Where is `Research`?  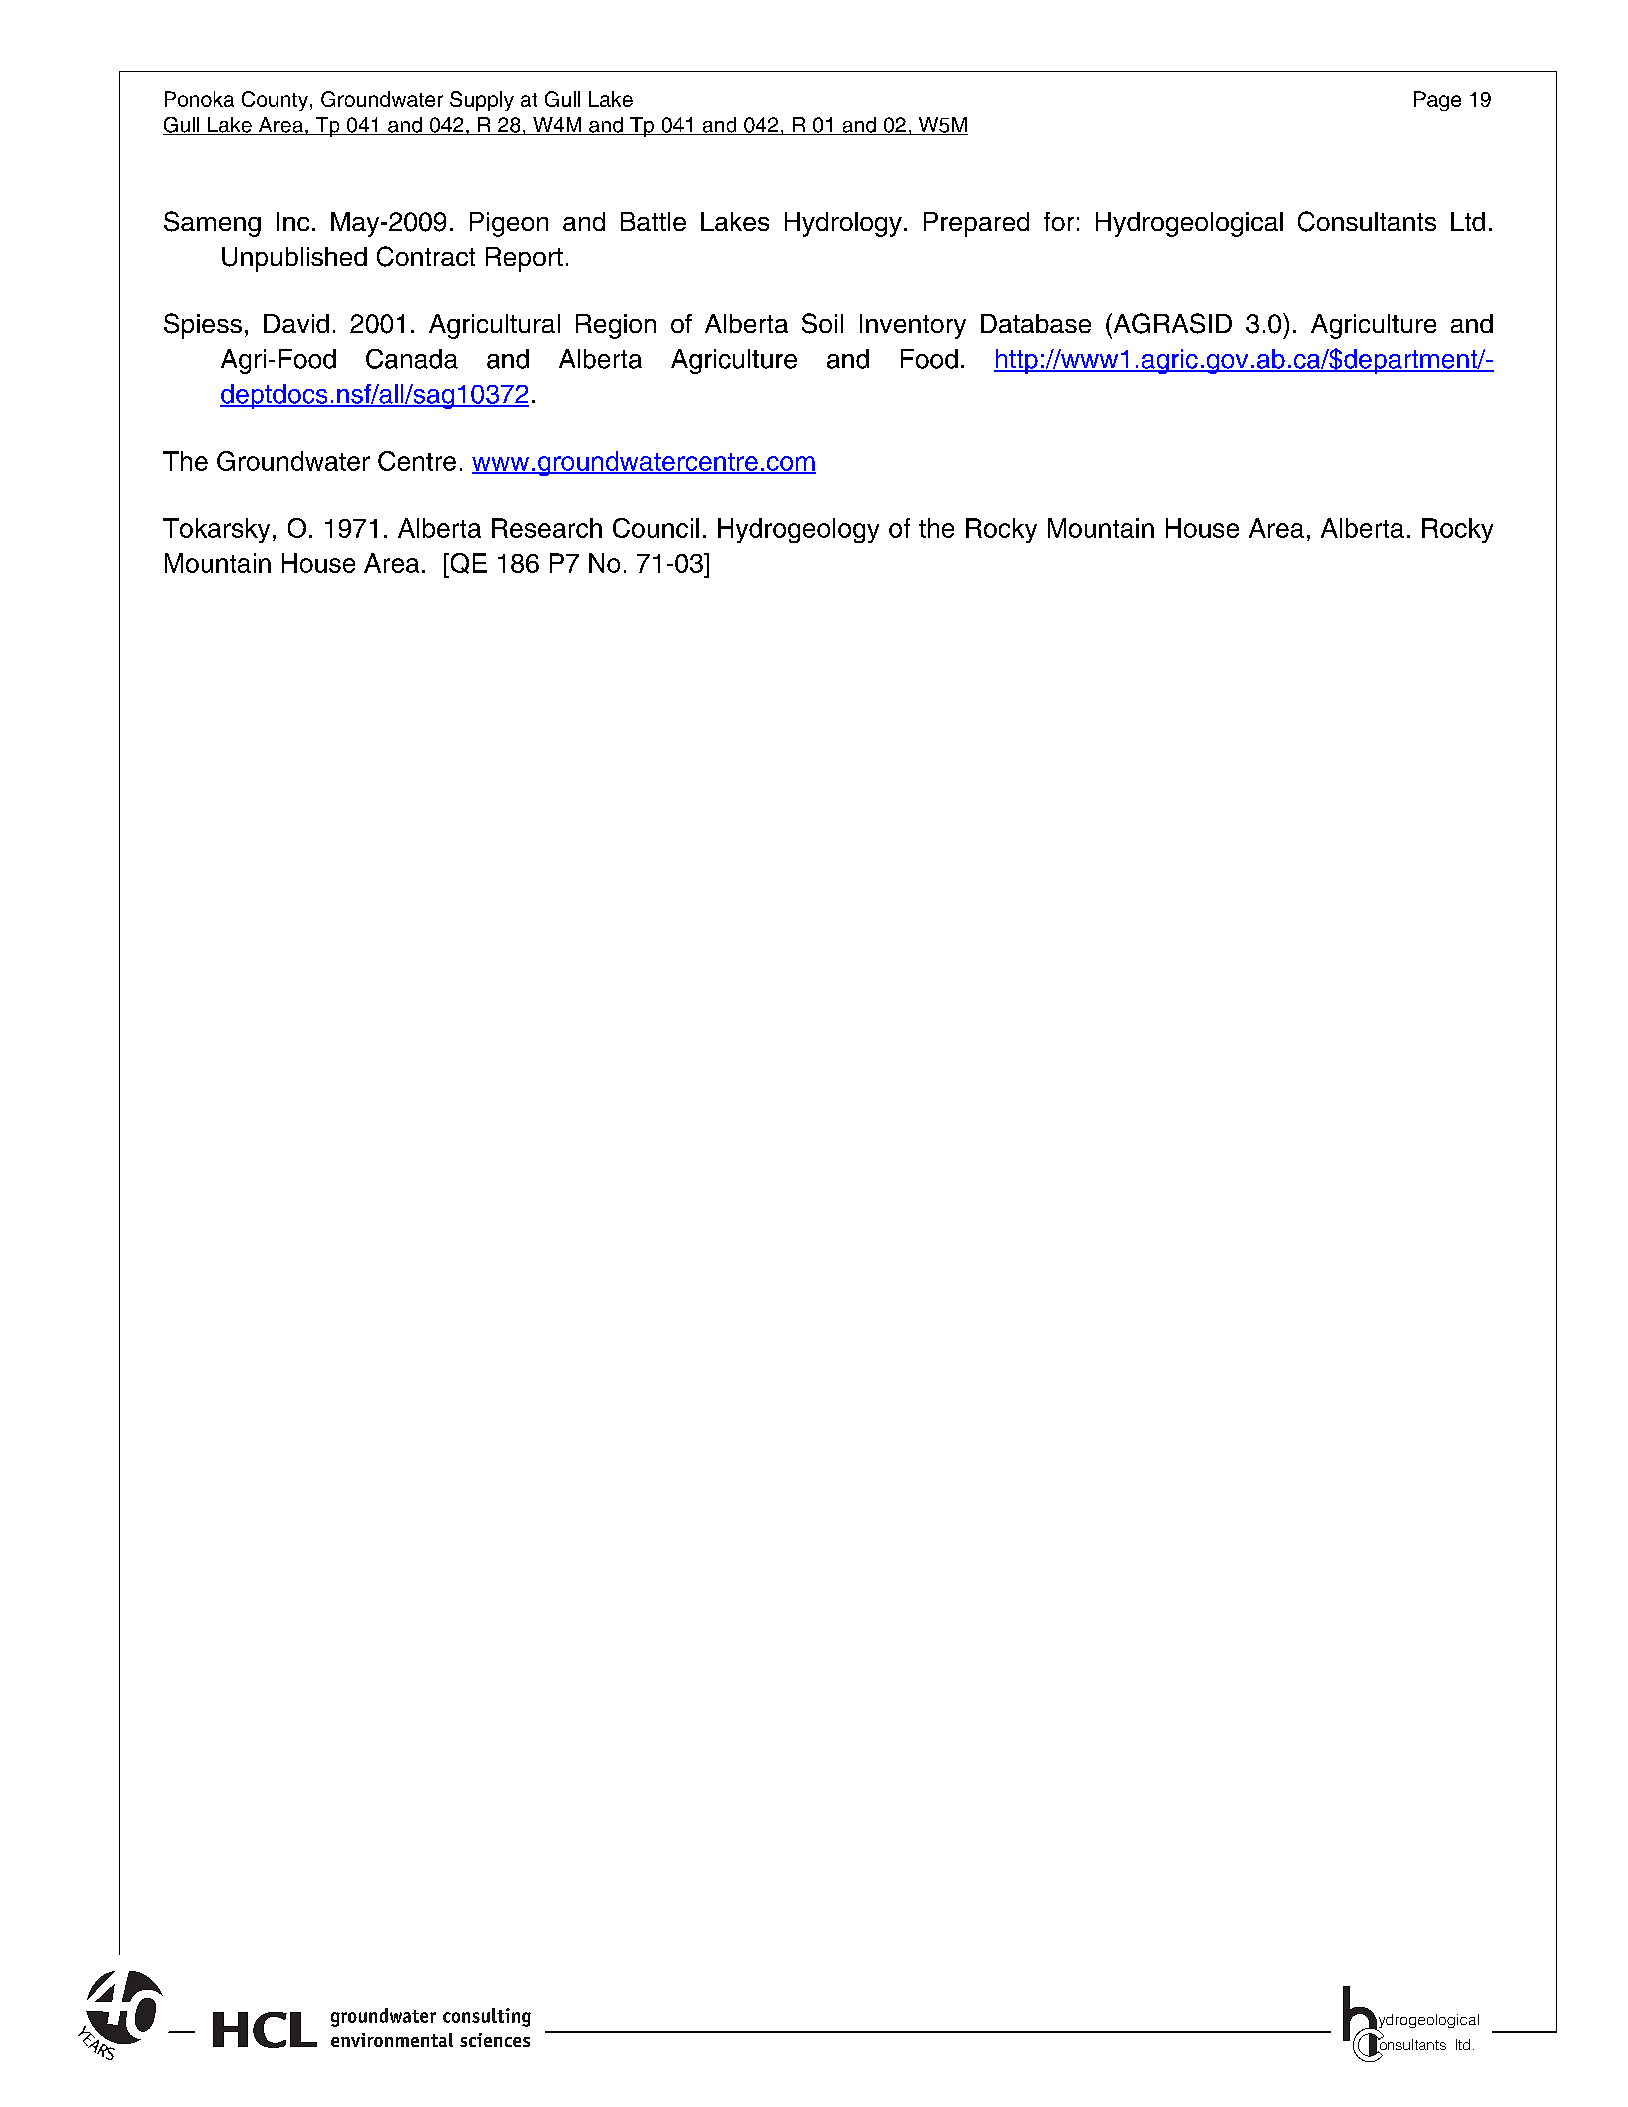 Research is located at coordinates (547, 528).
